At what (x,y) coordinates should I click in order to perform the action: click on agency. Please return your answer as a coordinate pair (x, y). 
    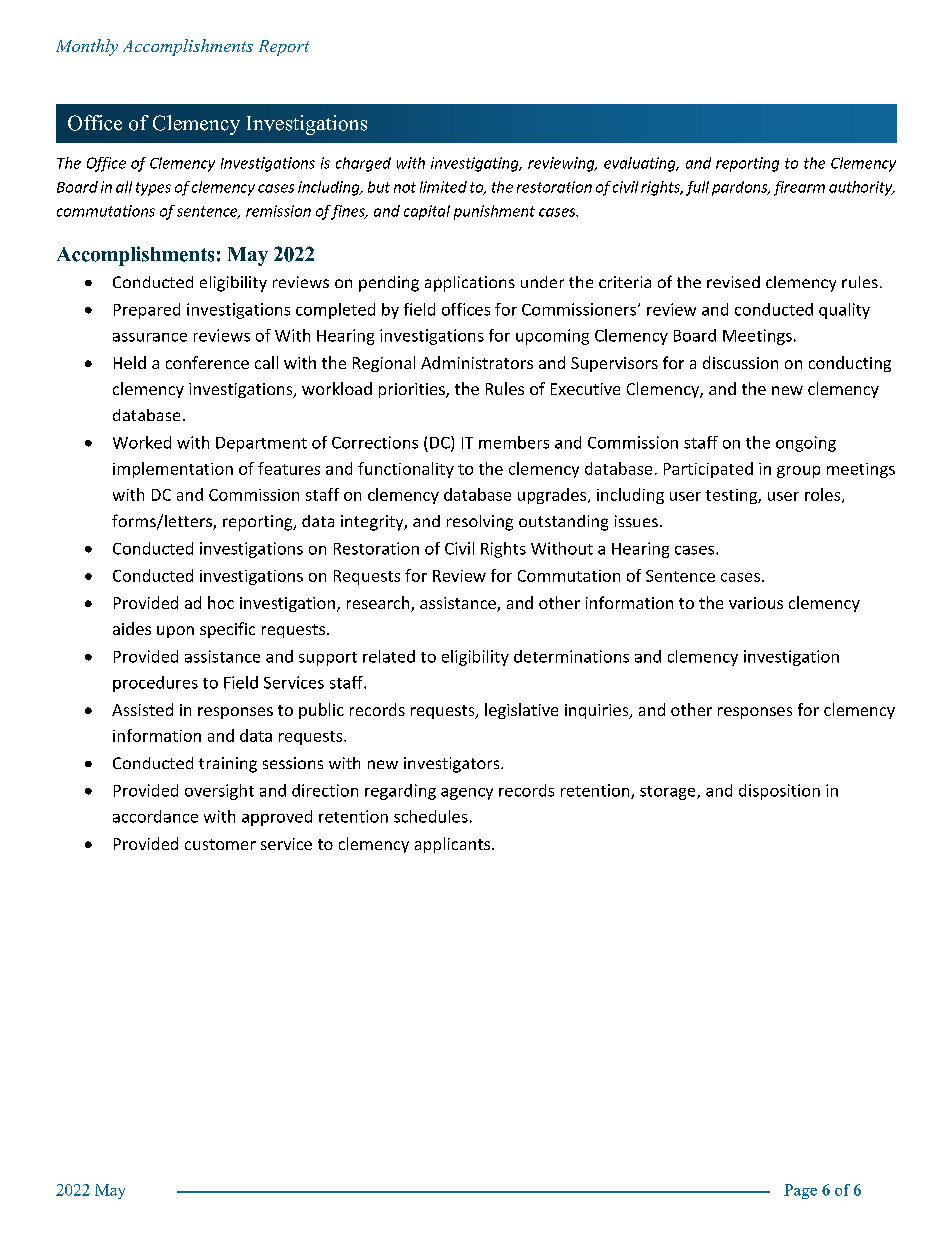
    Looking at the image, I should click on (467, 794).
